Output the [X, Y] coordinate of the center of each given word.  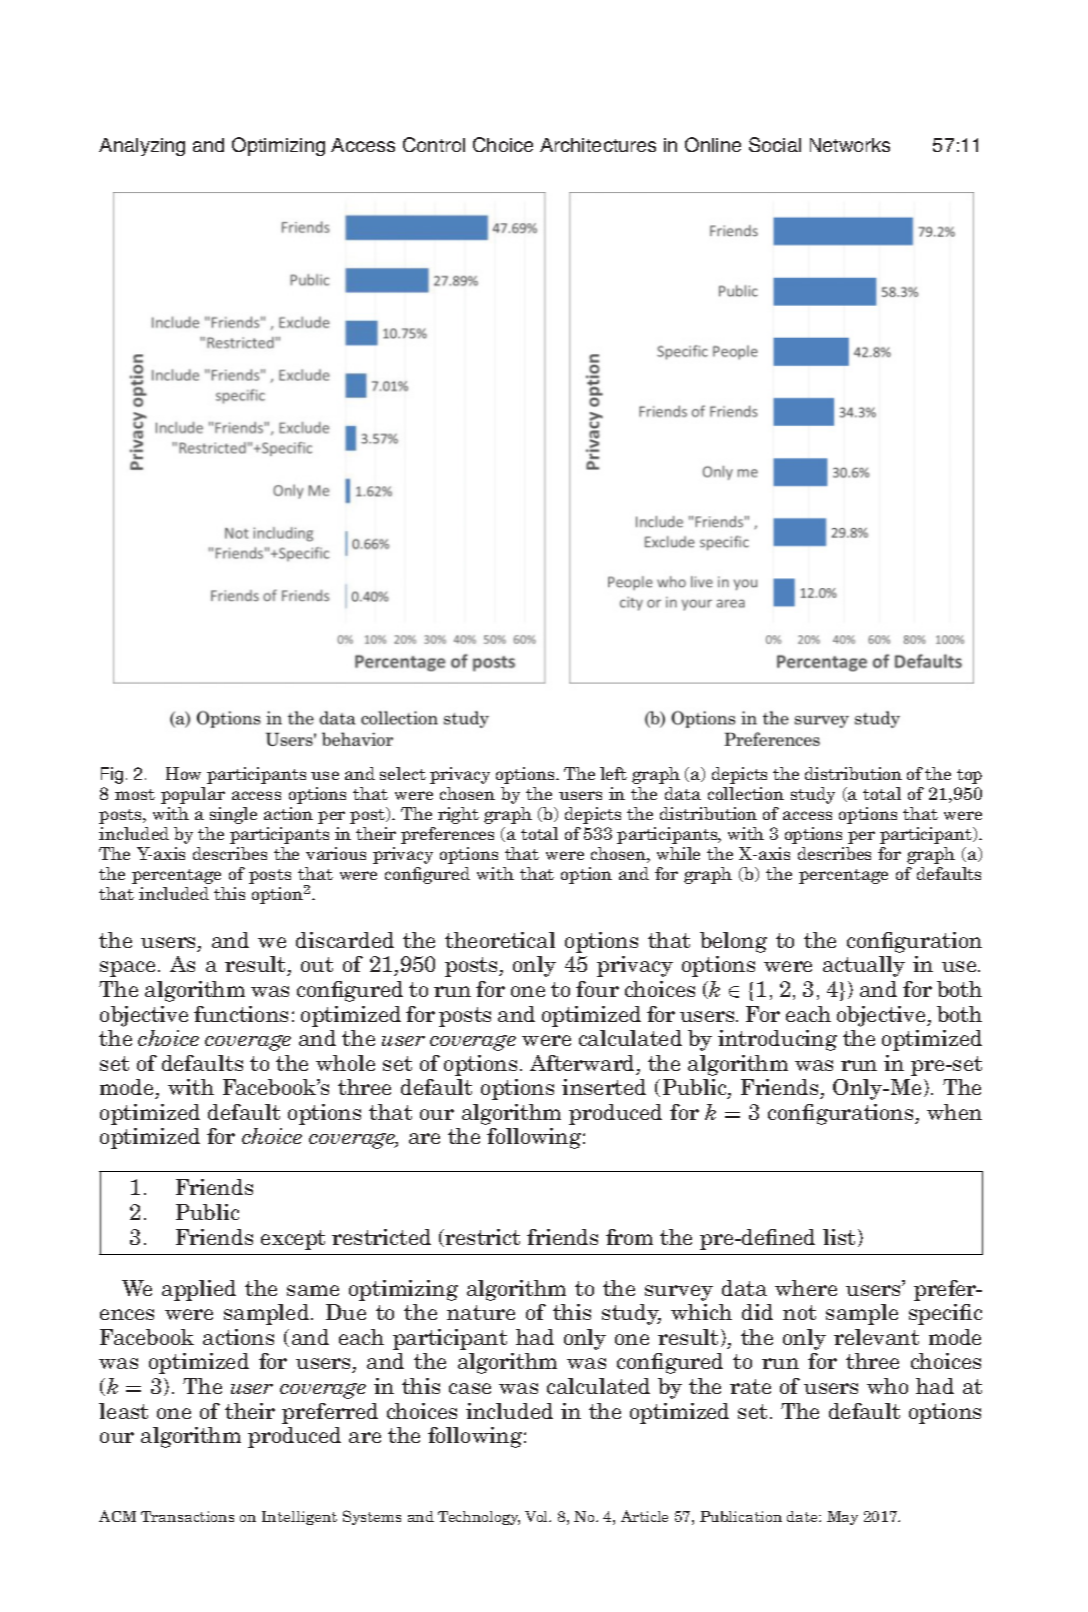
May [842, 1518]
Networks [850, 145]
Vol [538, 1516]
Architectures [598, 145]
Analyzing [142, 147]
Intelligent [299, 1518]
